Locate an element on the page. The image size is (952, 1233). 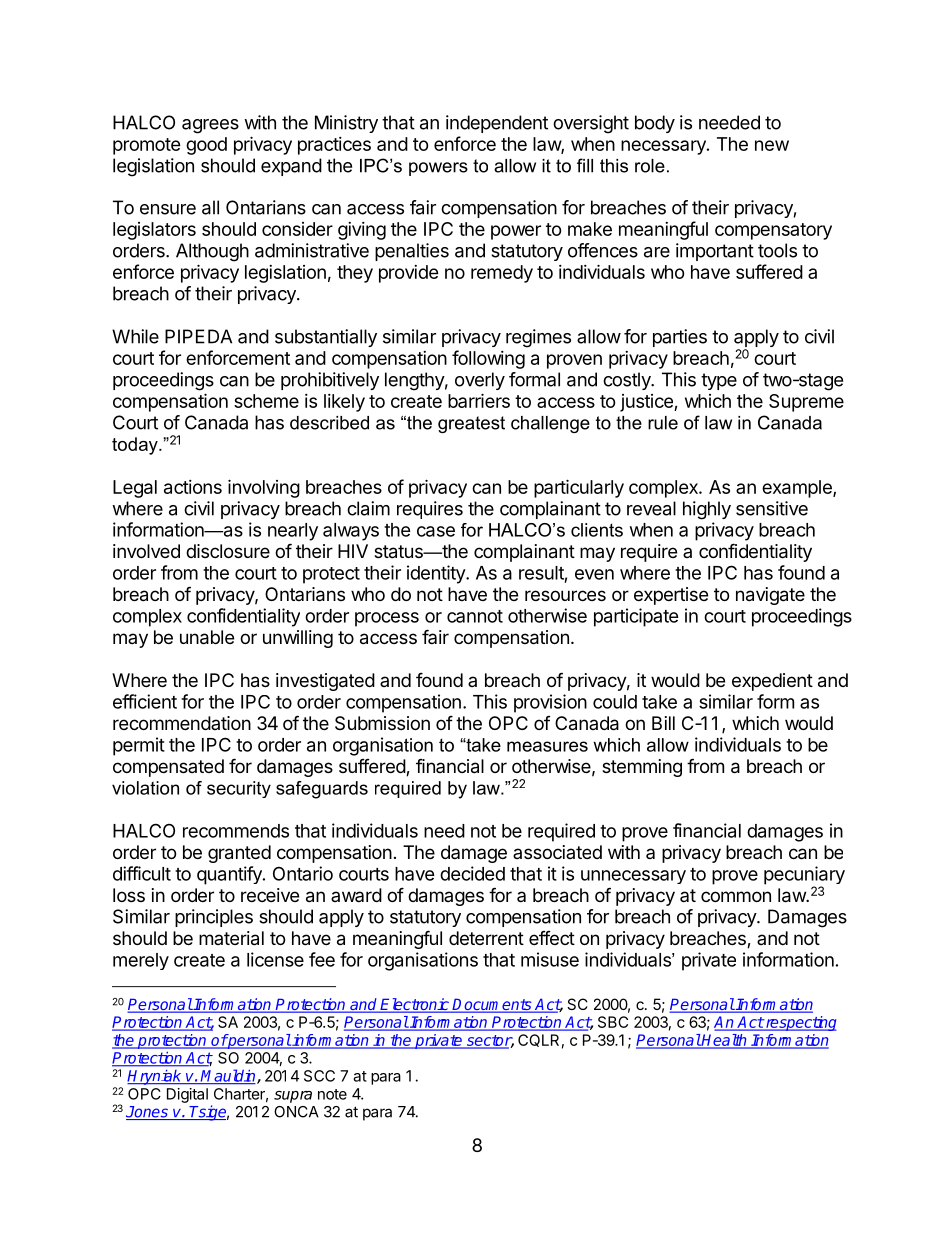
type is located at coordinates (719, 381).
